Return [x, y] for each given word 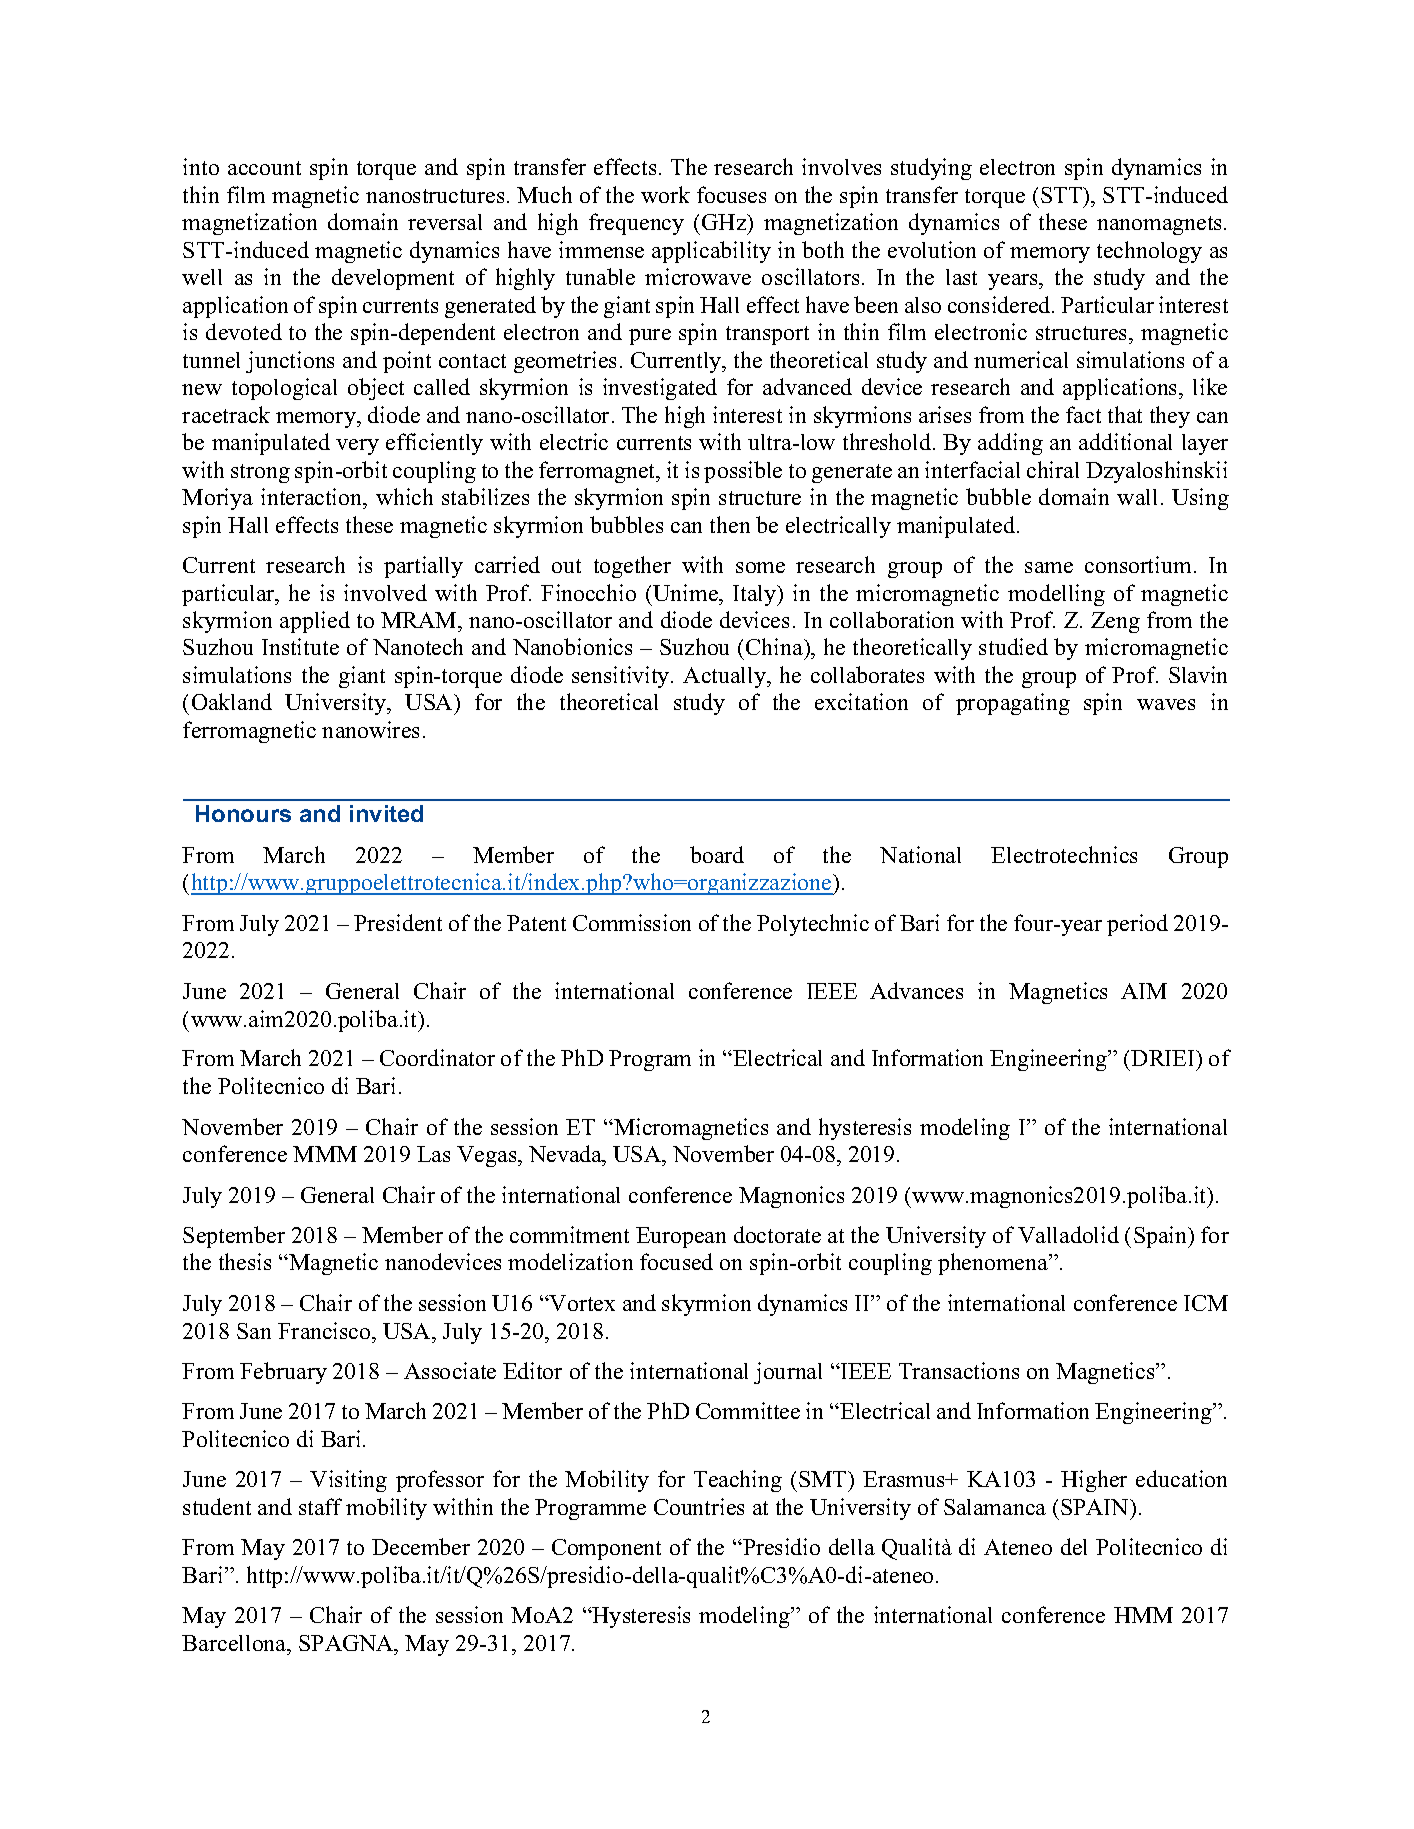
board [717, 854]
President [398, 922]
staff [320, 1506]
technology [1149, 252]
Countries [699, 1506]
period [1137, 925]
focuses [731, 194]
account [264, 168]
